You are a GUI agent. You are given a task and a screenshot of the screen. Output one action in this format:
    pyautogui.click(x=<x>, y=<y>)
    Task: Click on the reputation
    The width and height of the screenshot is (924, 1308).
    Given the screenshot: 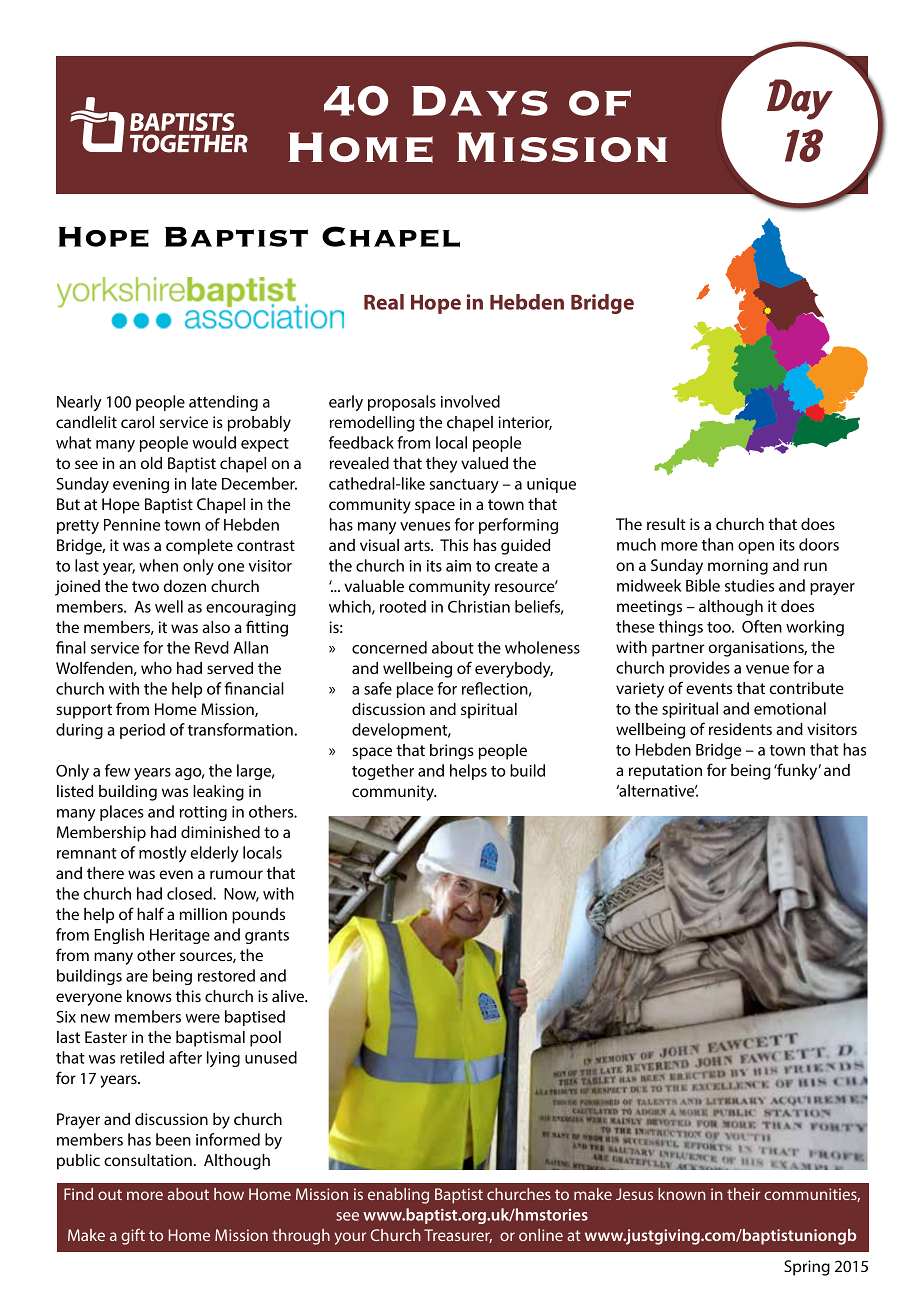 What is the action you would take?
    pyautogui.click(x=665, y=772)
